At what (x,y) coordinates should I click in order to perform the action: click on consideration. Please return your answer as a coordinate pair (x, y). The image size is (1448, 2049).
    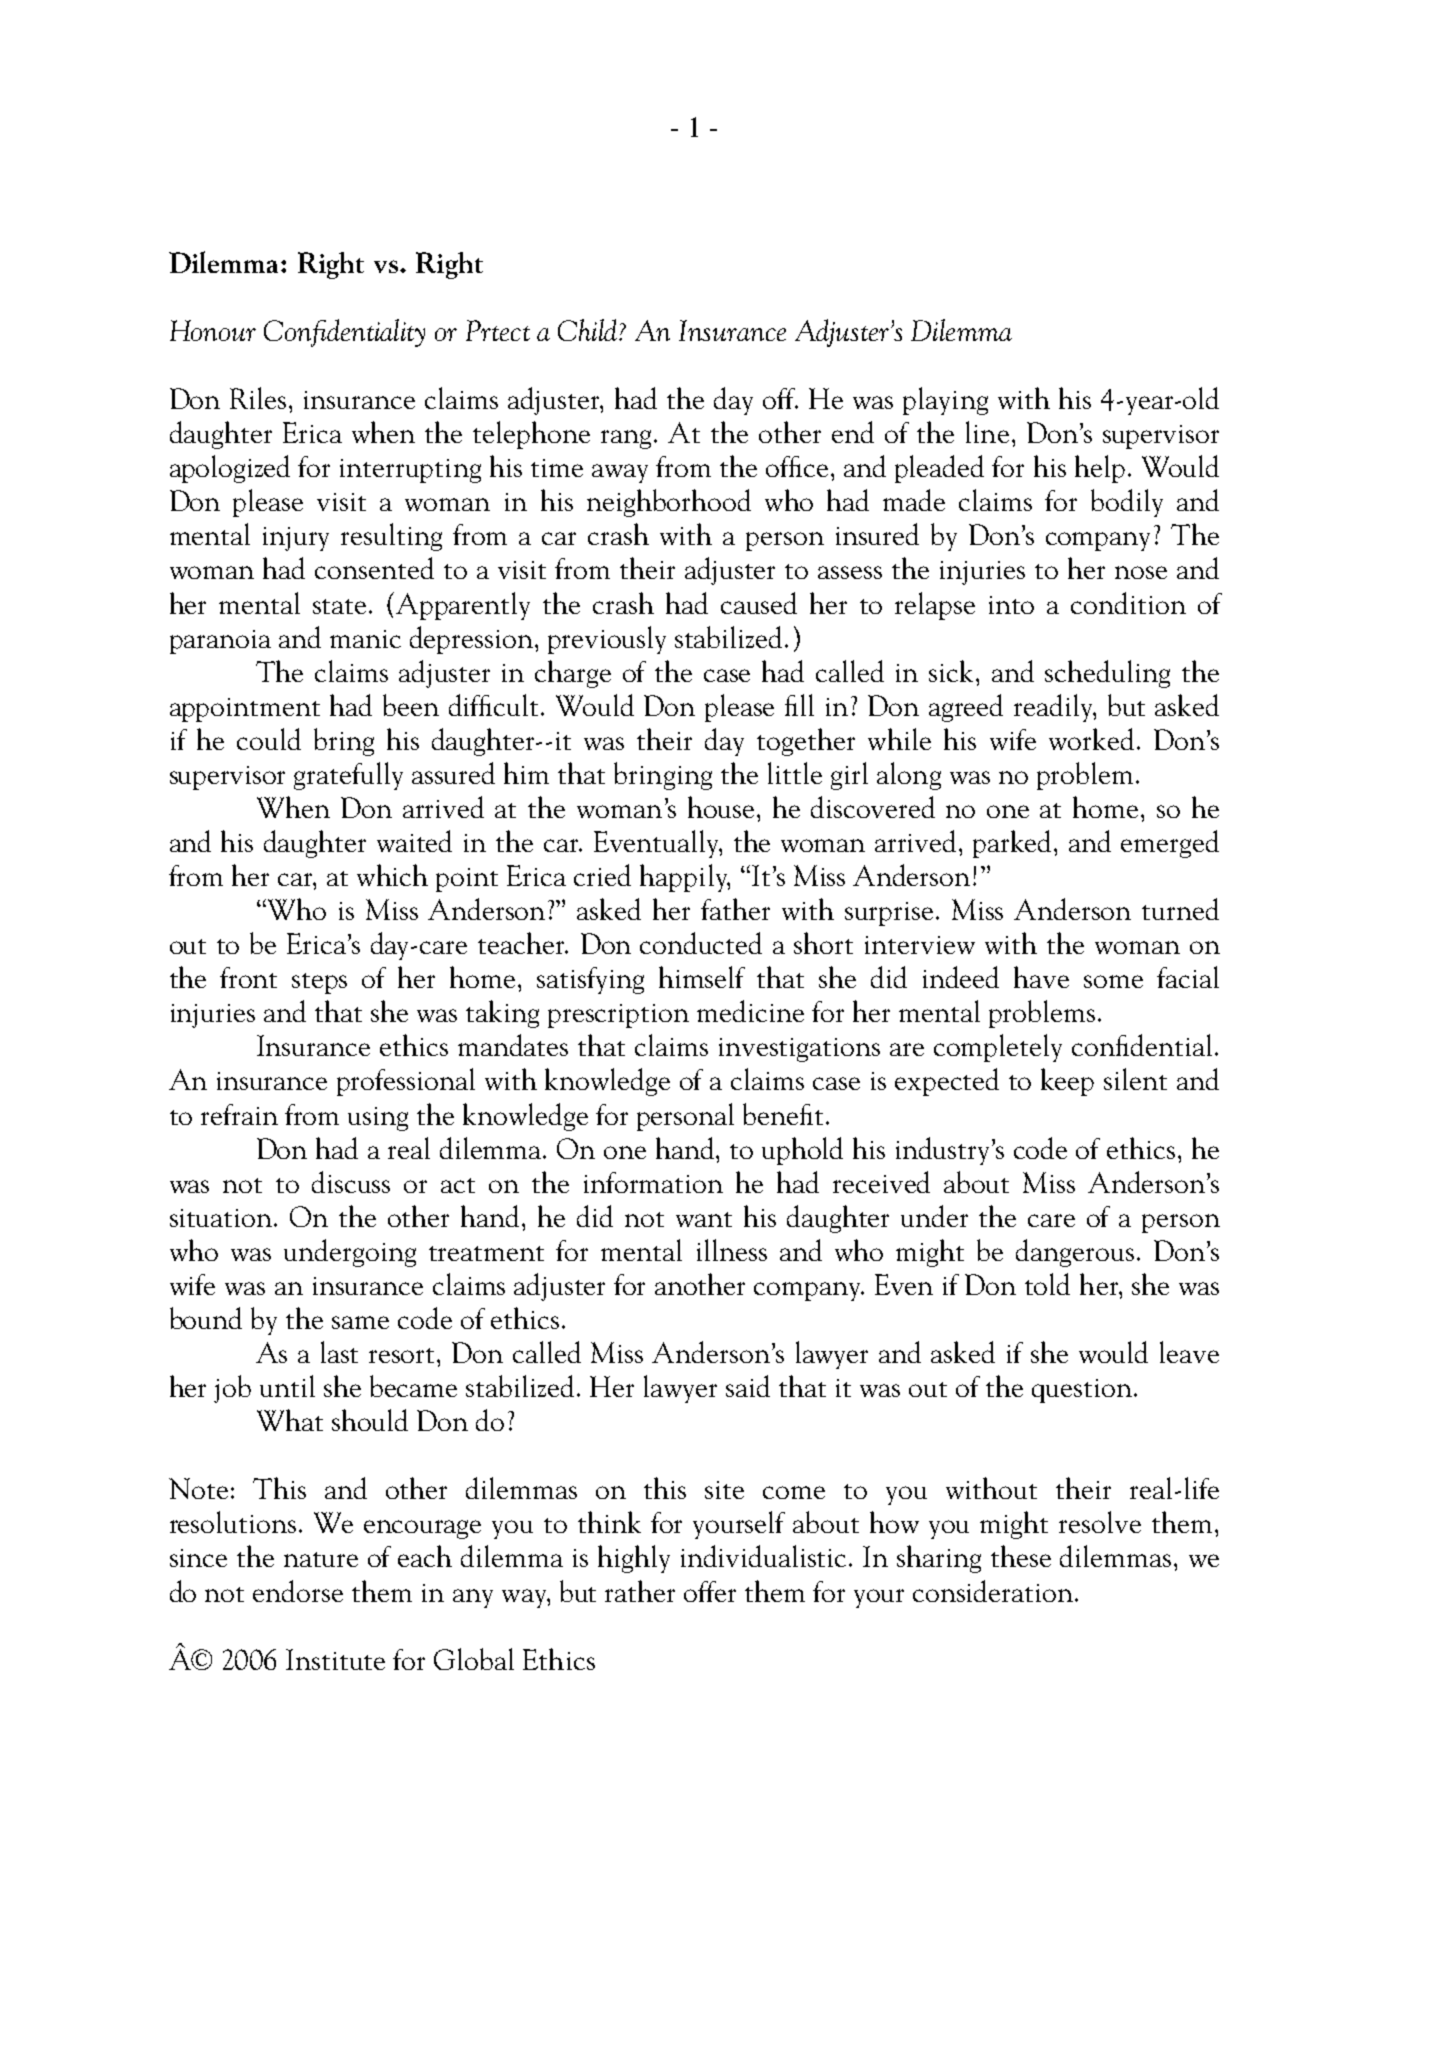
    Looking at the image, I should click on (994, 1591).
